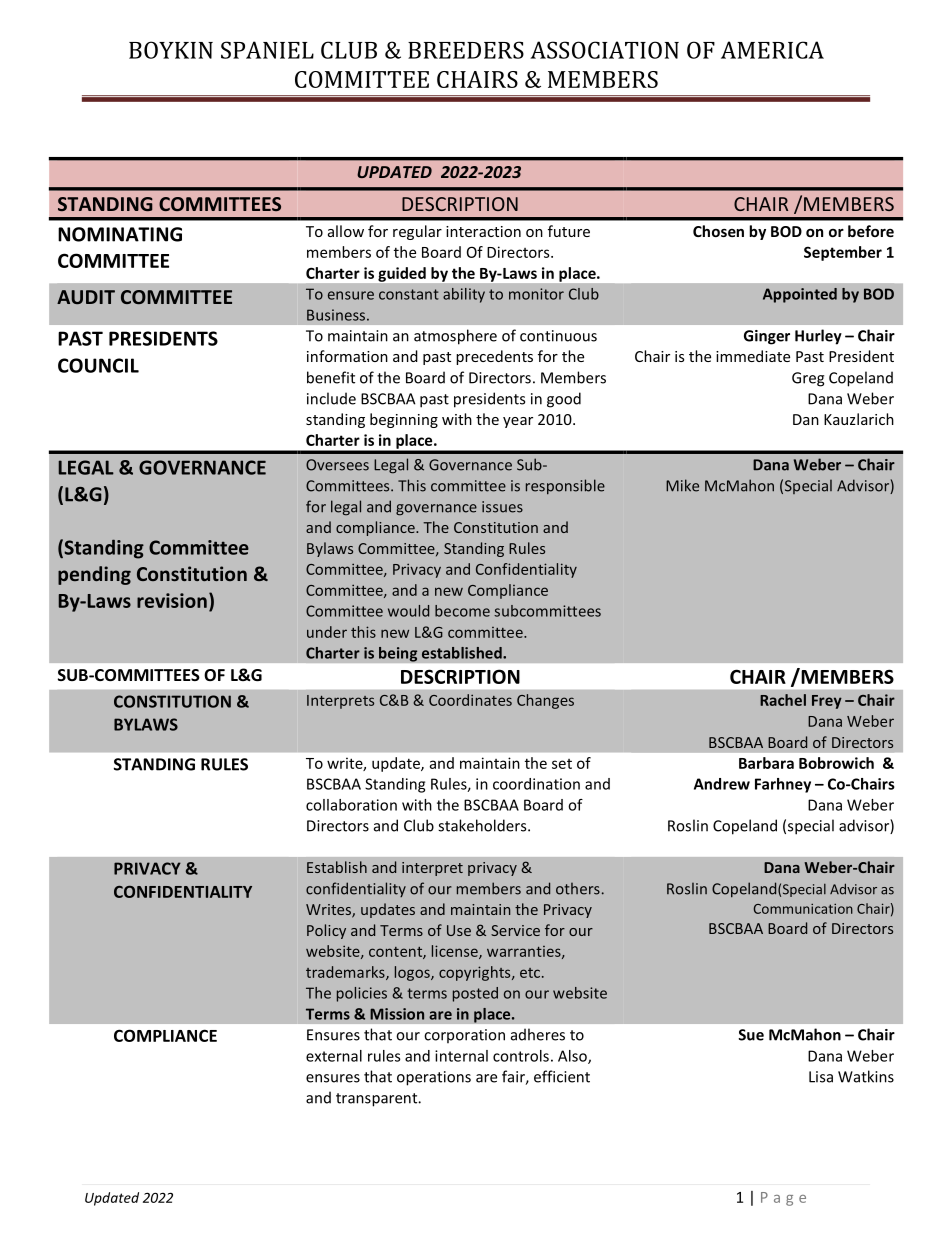 This image has width=952, height=1233. I want to click on being, so click(398, 654).
